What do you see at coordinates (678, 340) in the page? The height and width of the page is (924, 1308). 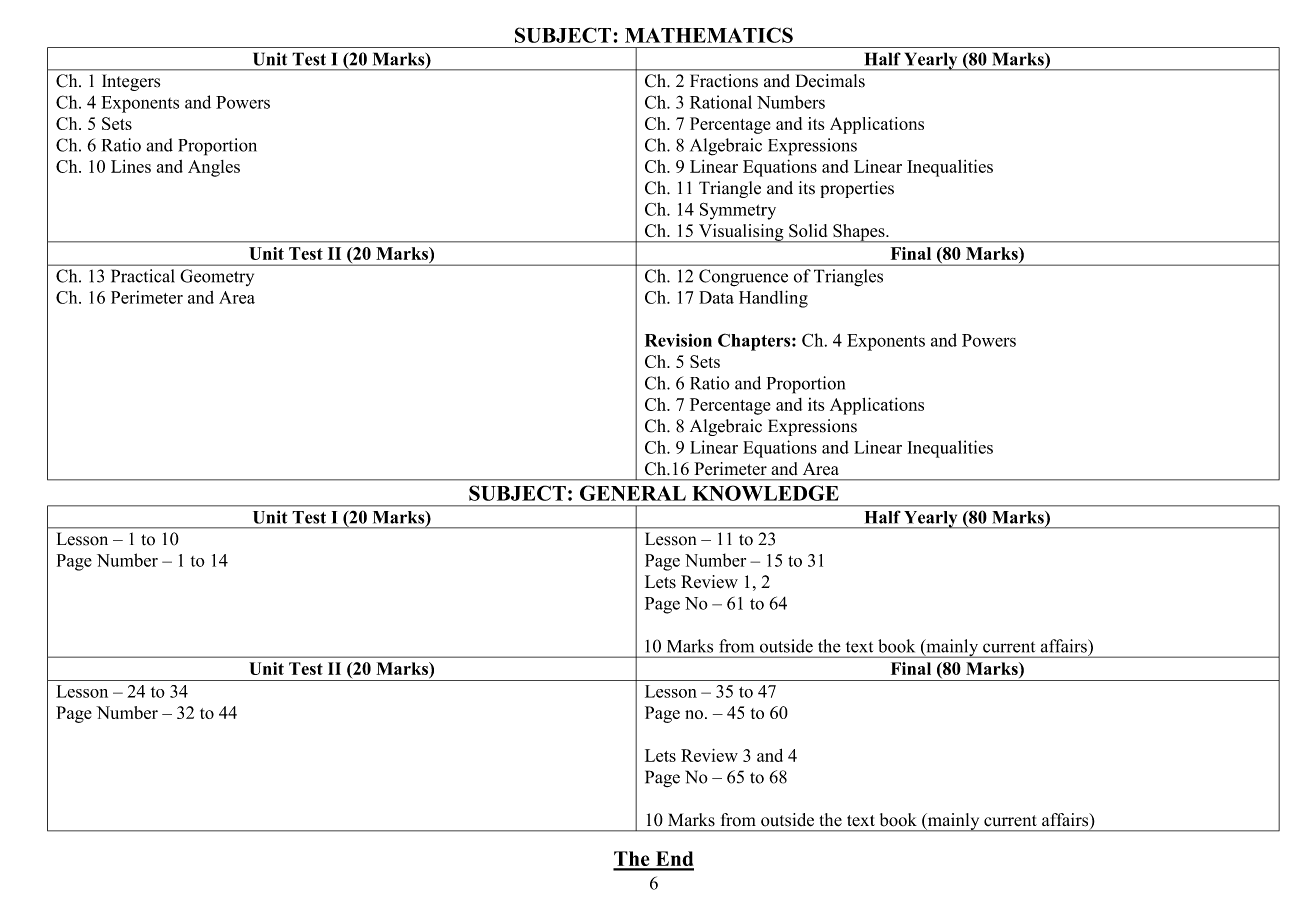 I see `Revision` at bounding box center [678, 340].
